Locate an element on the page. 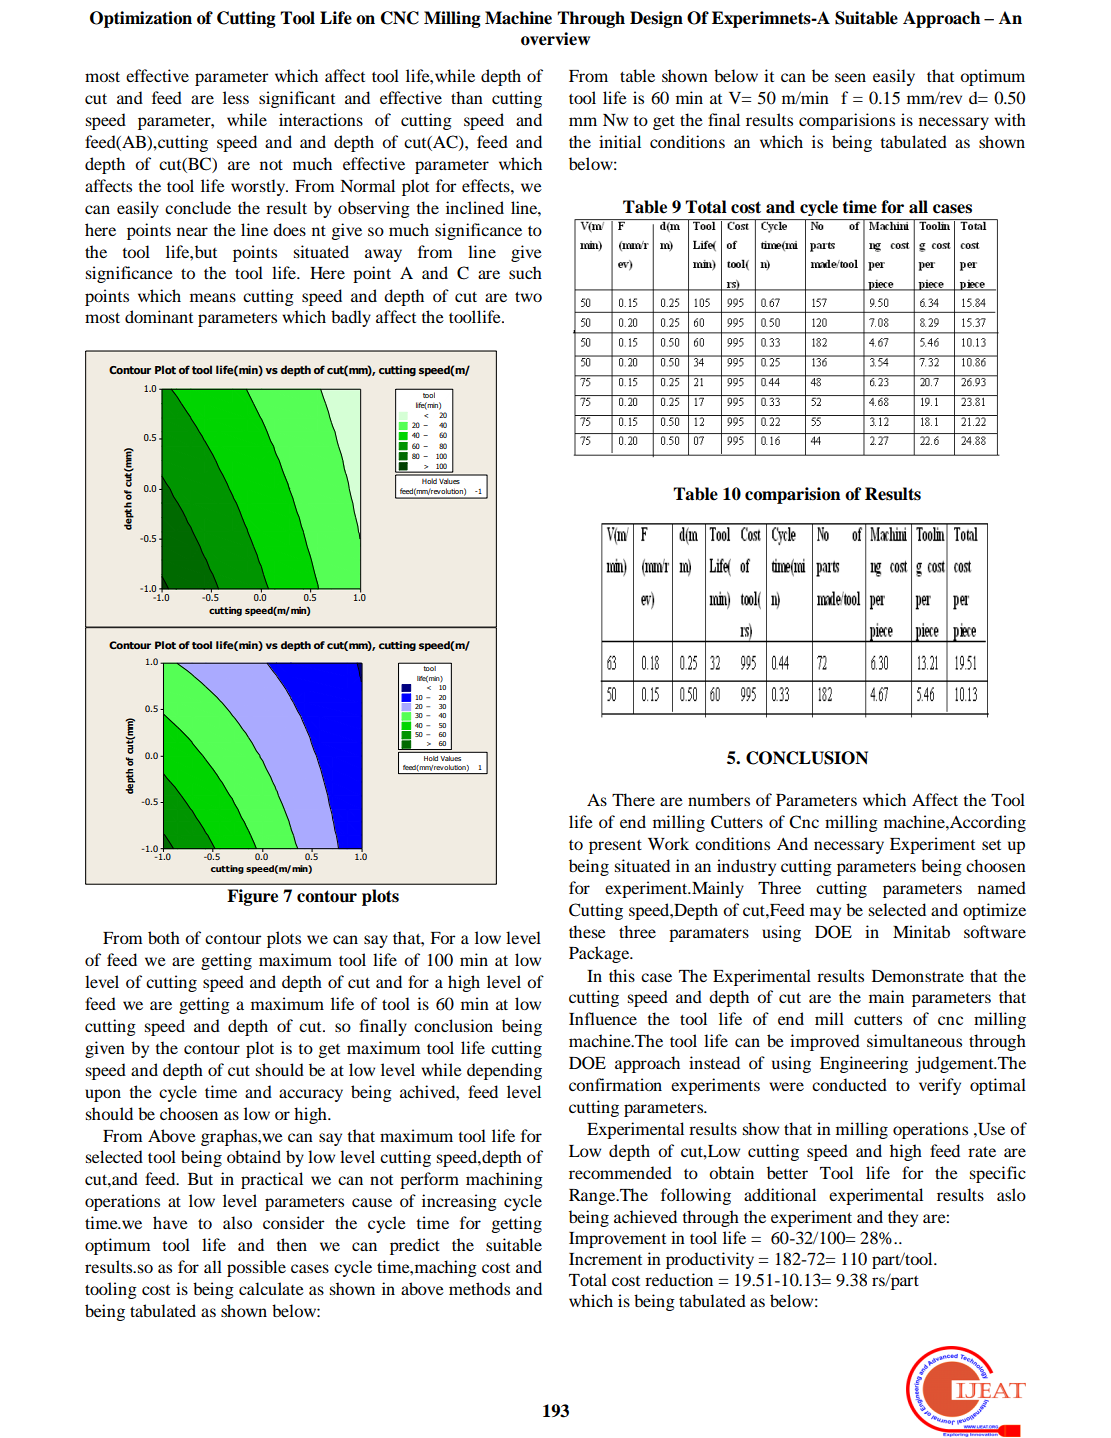 The height and width of the document is (1438, 1111). less is located at coordinates (236, 97).
